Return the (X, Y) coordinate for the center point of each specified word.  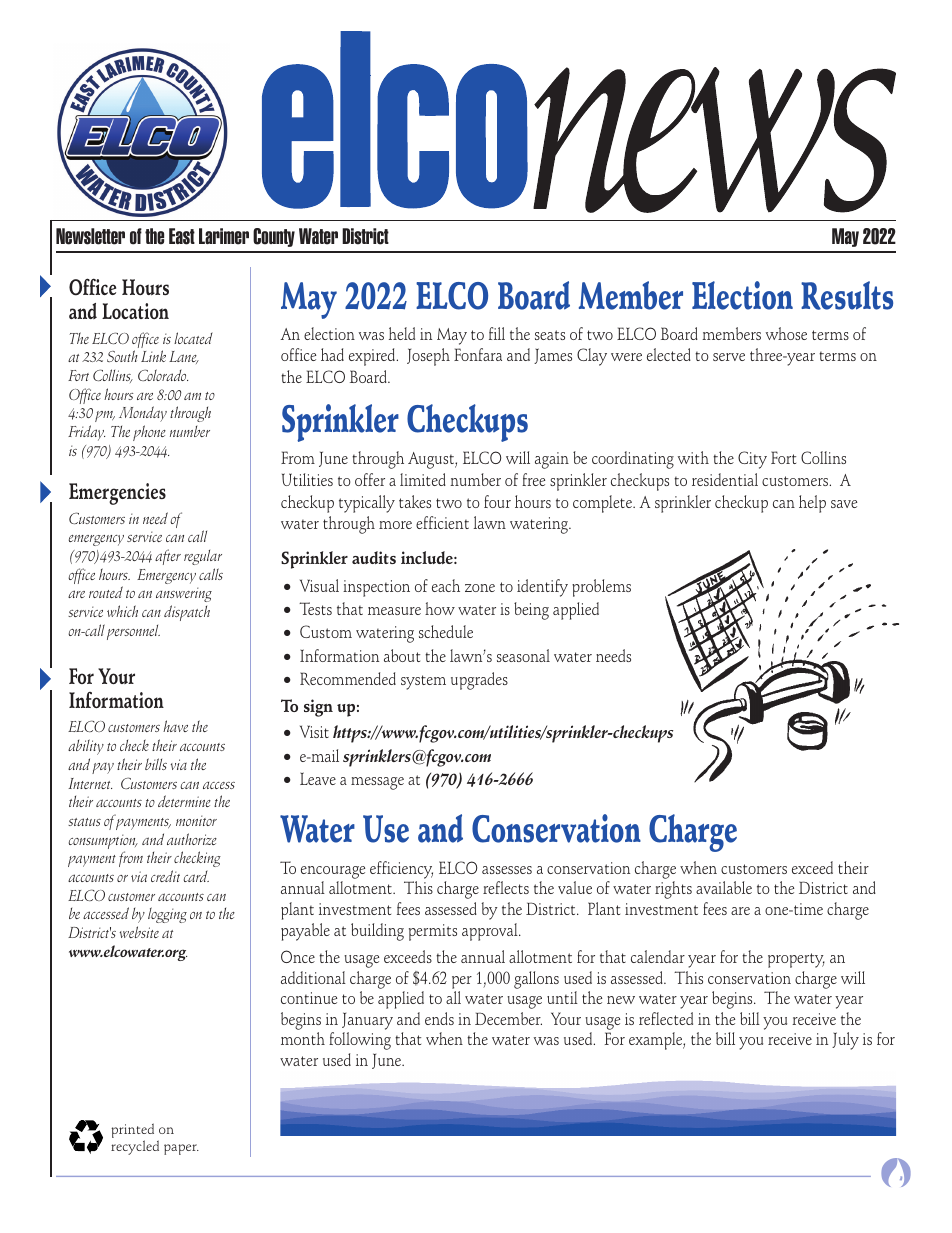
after (168, 557)
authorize (192, 839)
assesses (507, 870)
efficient (442, 522)
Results (847, 295)
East (182, 236)
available (724, 887)
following (360, 1041)
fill (497, 333)
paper (181, 1149)
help (812, 504)
